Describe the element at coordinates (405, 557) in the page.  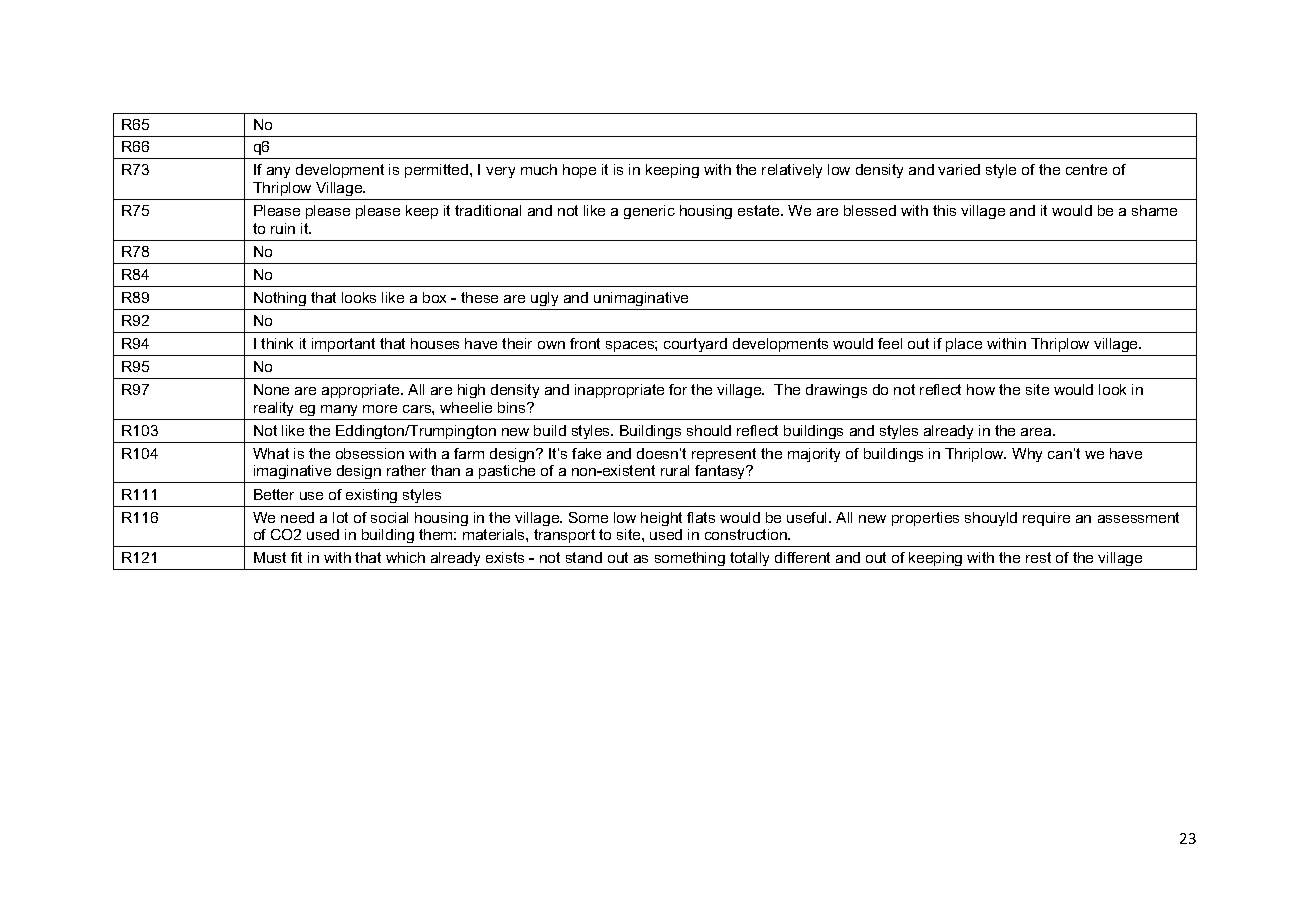
I see `which` at that location.
